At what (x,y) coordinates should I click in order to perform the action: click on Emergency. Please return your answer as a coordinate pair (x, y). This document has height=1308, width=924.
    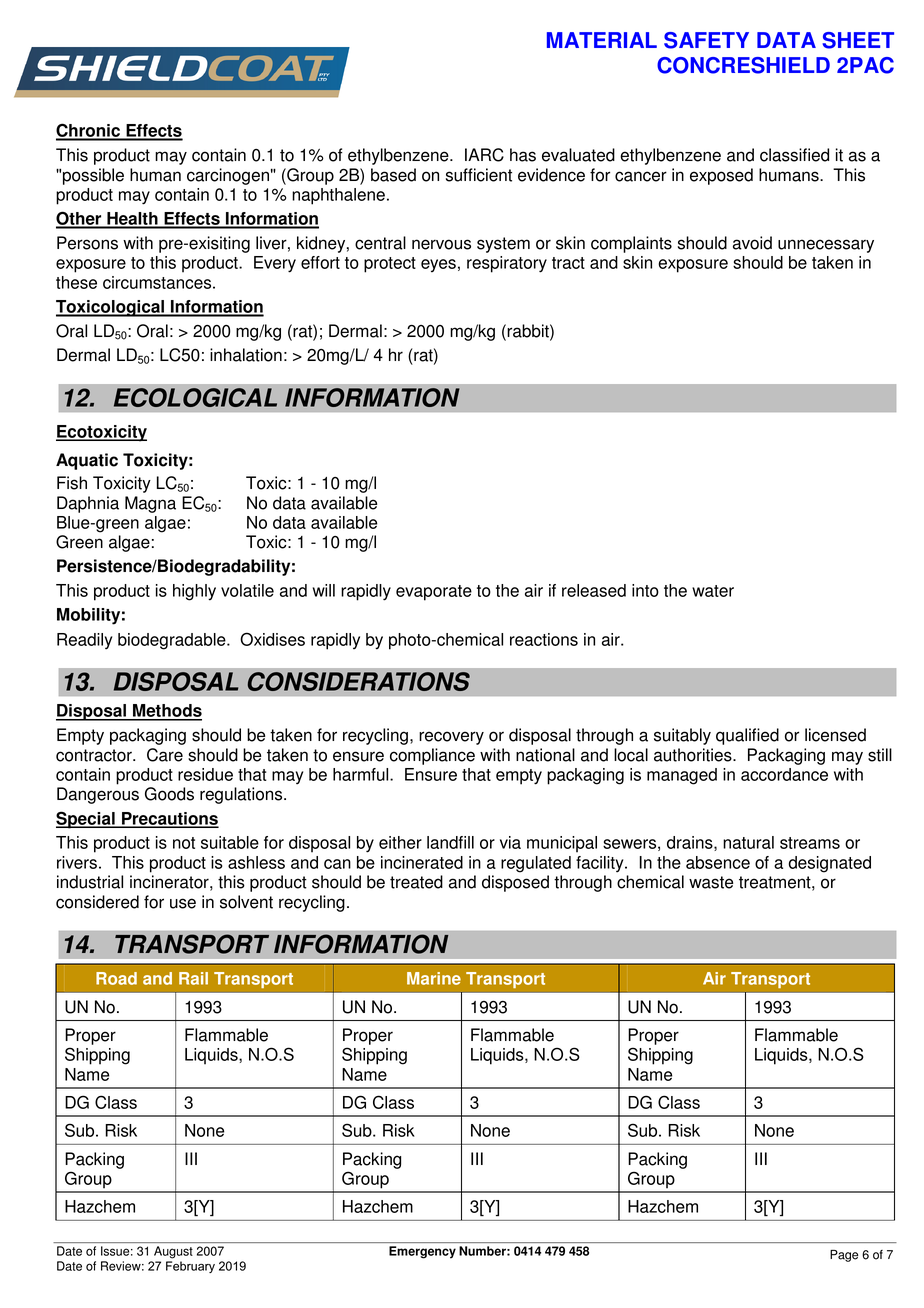
    Looking at the image, I should click on (422, 1252).
